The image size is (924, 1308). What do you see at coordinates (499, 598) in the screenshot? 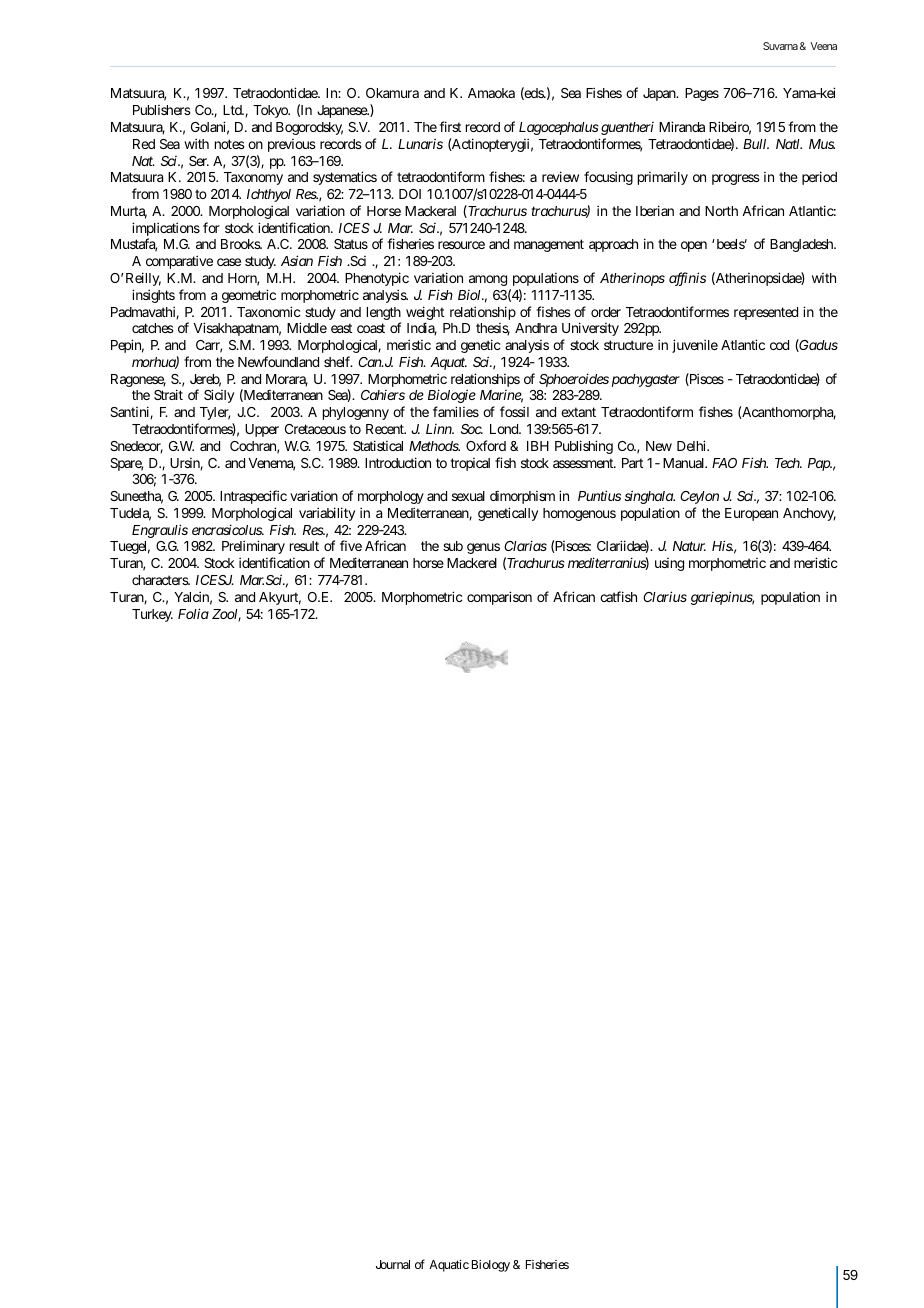
I see `comparison` at bounding box center [499, 598].
